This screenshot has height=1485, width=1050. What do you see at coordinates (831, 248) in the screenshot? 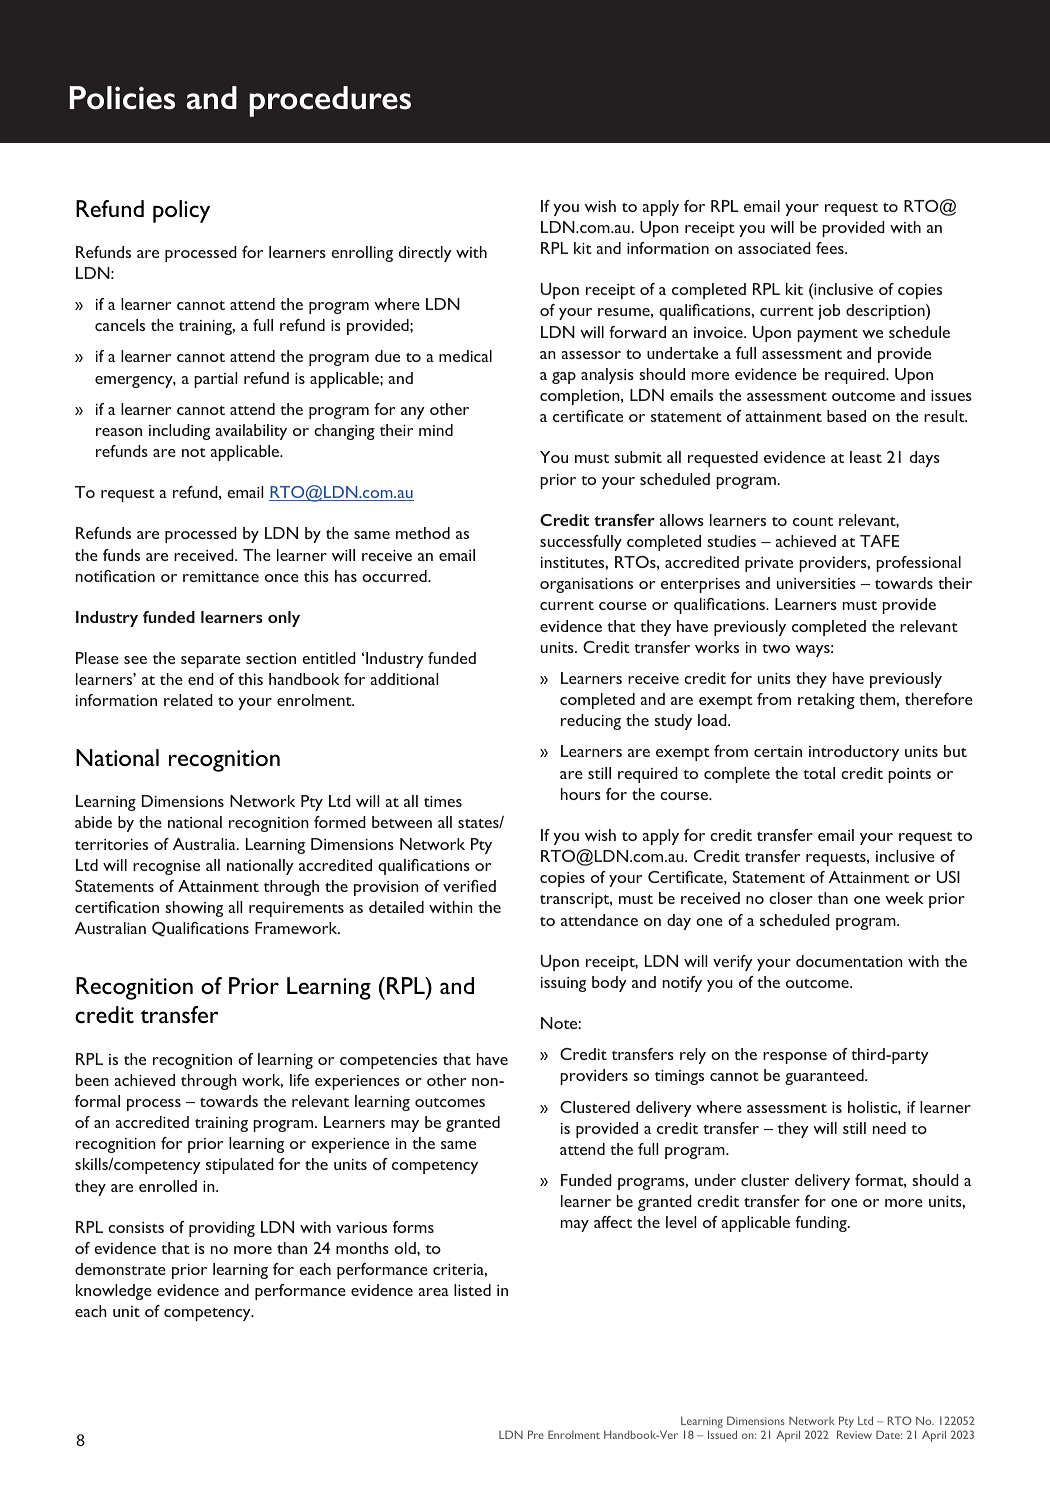
I see `fees` at bounding box center [831, 248].
